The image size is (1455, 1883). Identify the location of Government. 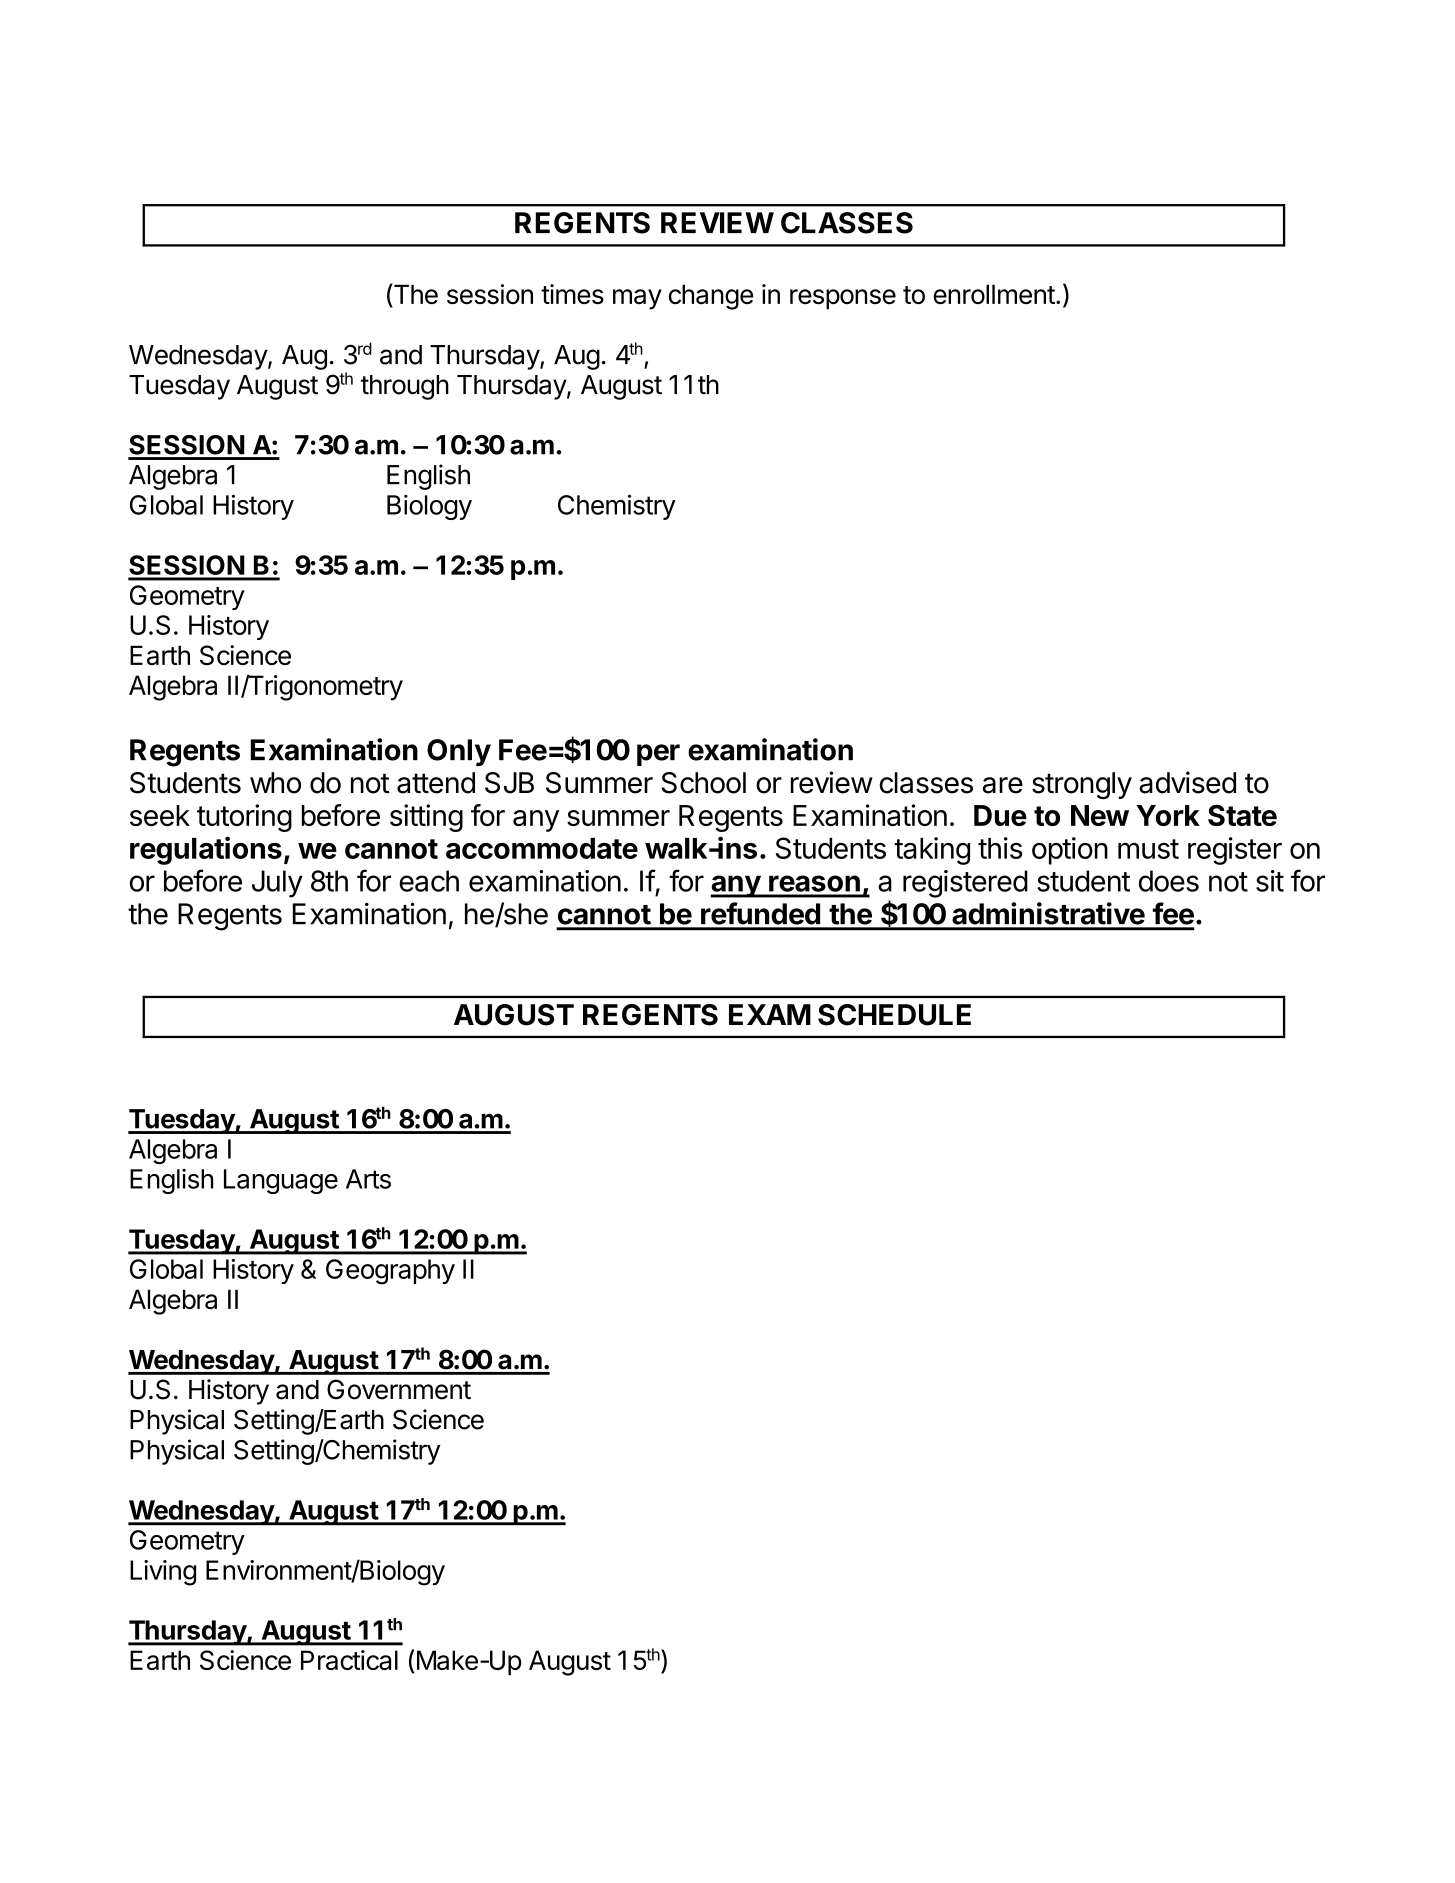
(399, 1389).
